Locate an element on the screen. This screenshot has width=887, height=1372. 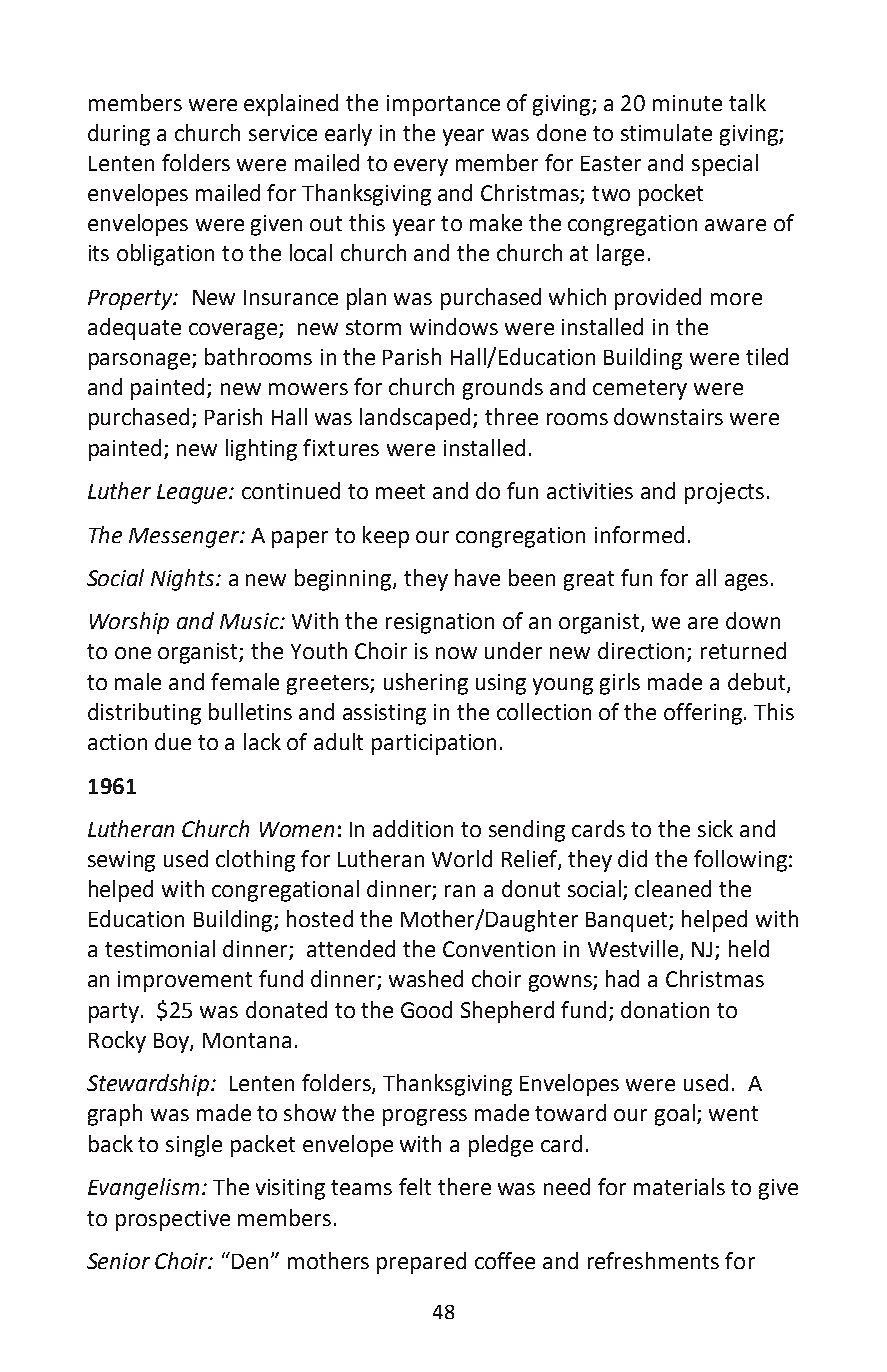
prospective is located at coordinates (173, 1220).
